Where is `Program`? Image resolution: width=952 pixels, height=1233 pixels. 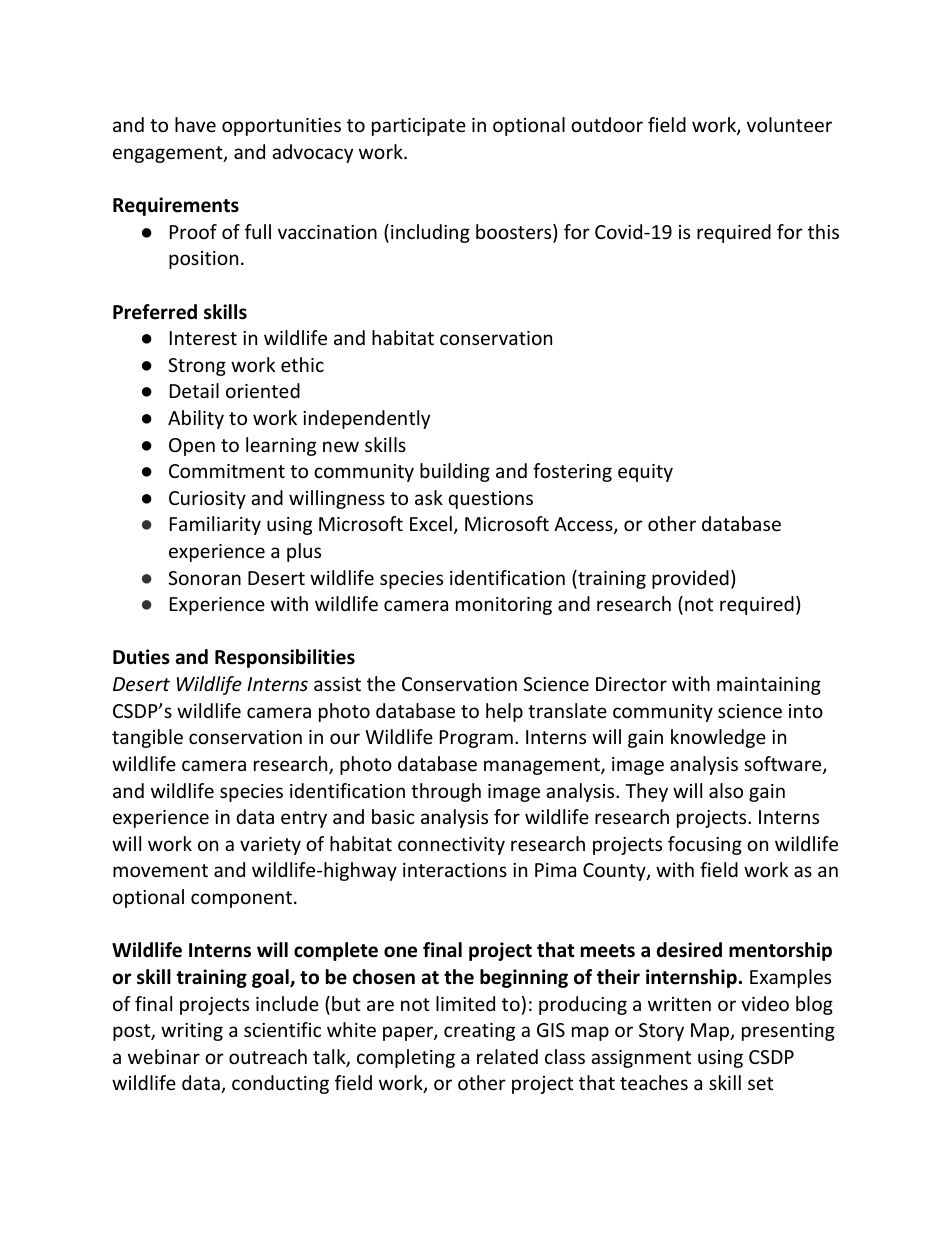
Program is located at coordinates (476, 739).
